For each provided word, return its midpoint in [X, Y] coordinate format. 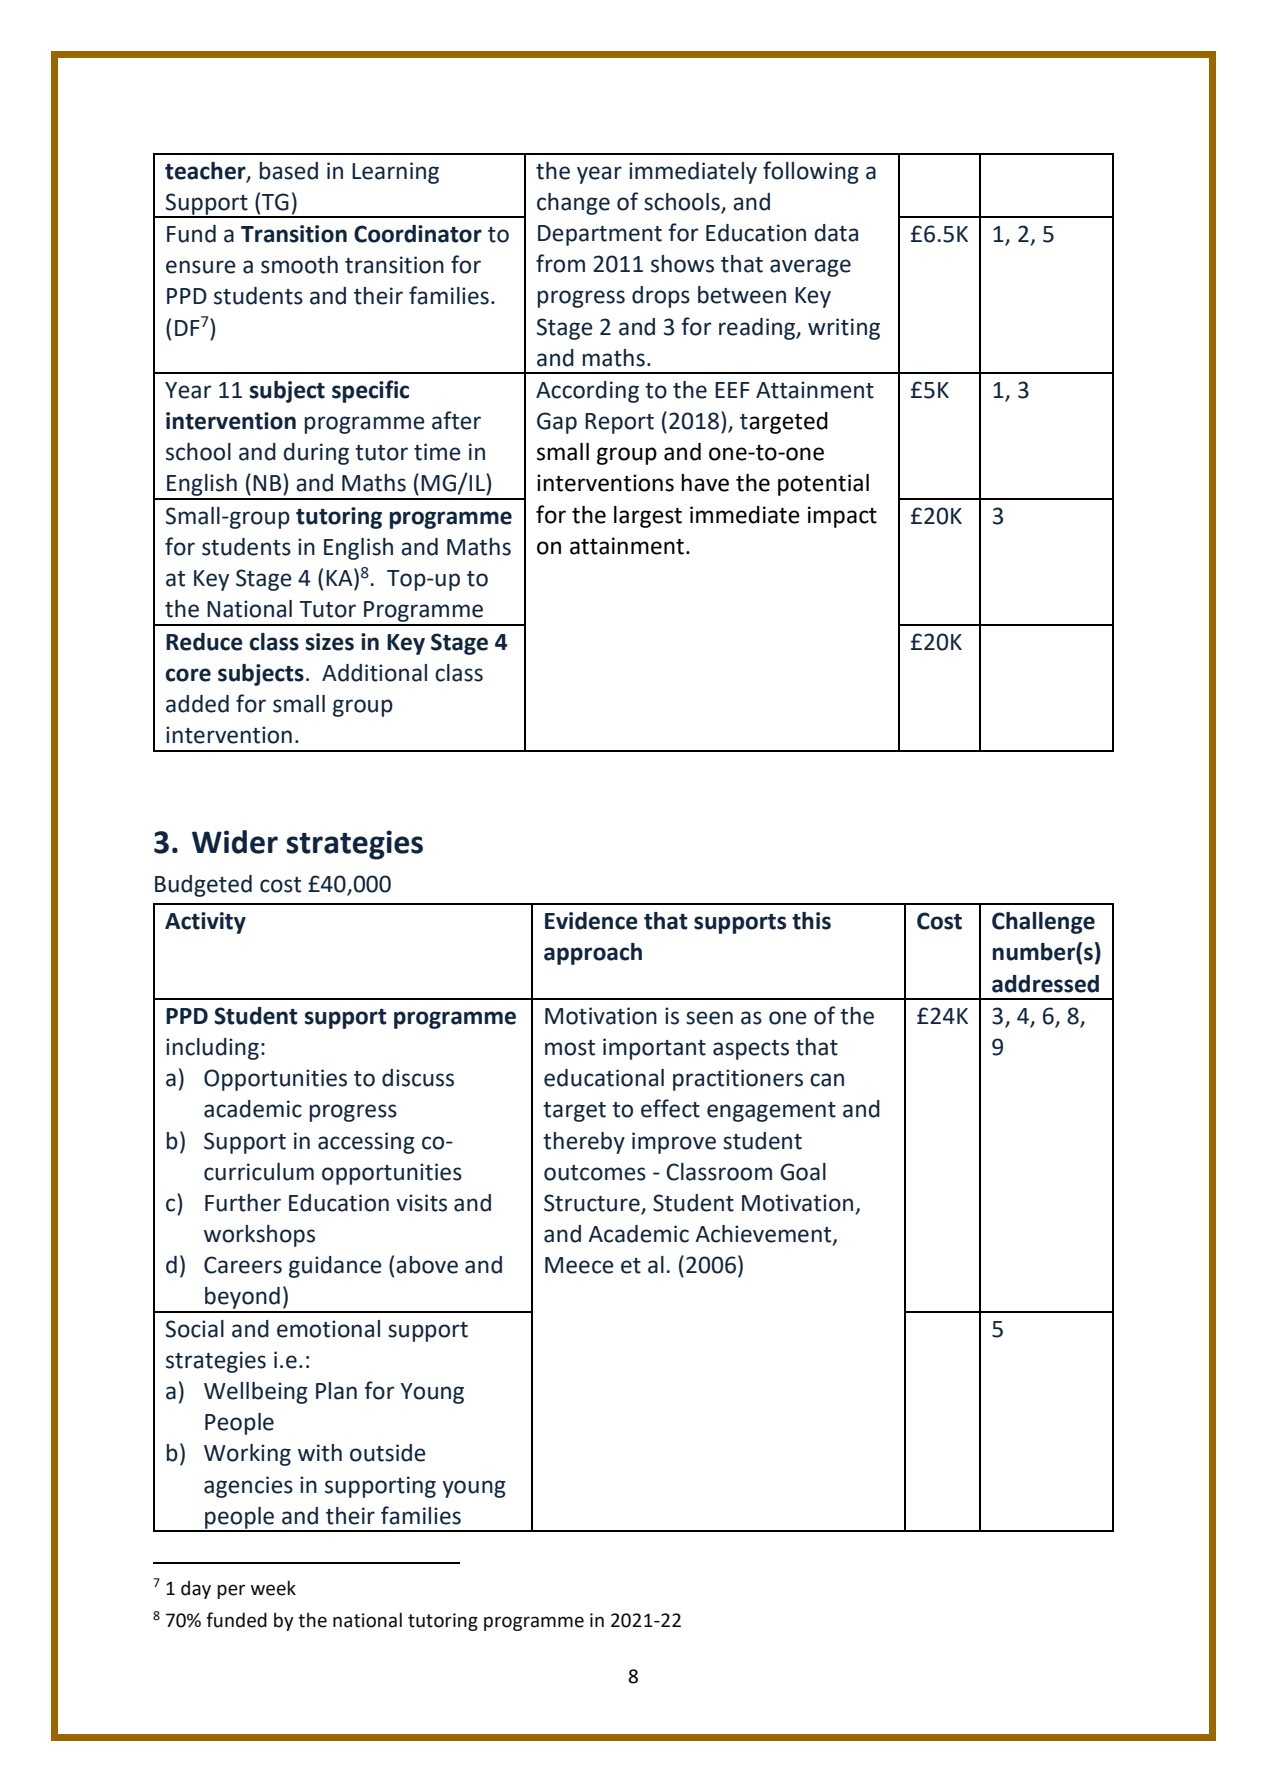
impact [842, 517]
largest [648, 517]
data [836, 233]
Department [600, 235]
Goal [803, 1172]
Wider [235, 842]
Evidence [591, 921]
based [289, 171]
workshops [259, 1236]
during [316, 454]
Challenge [1043, 923]
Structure [592, 1203]
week [273, 1588]
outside [388, 1453]
